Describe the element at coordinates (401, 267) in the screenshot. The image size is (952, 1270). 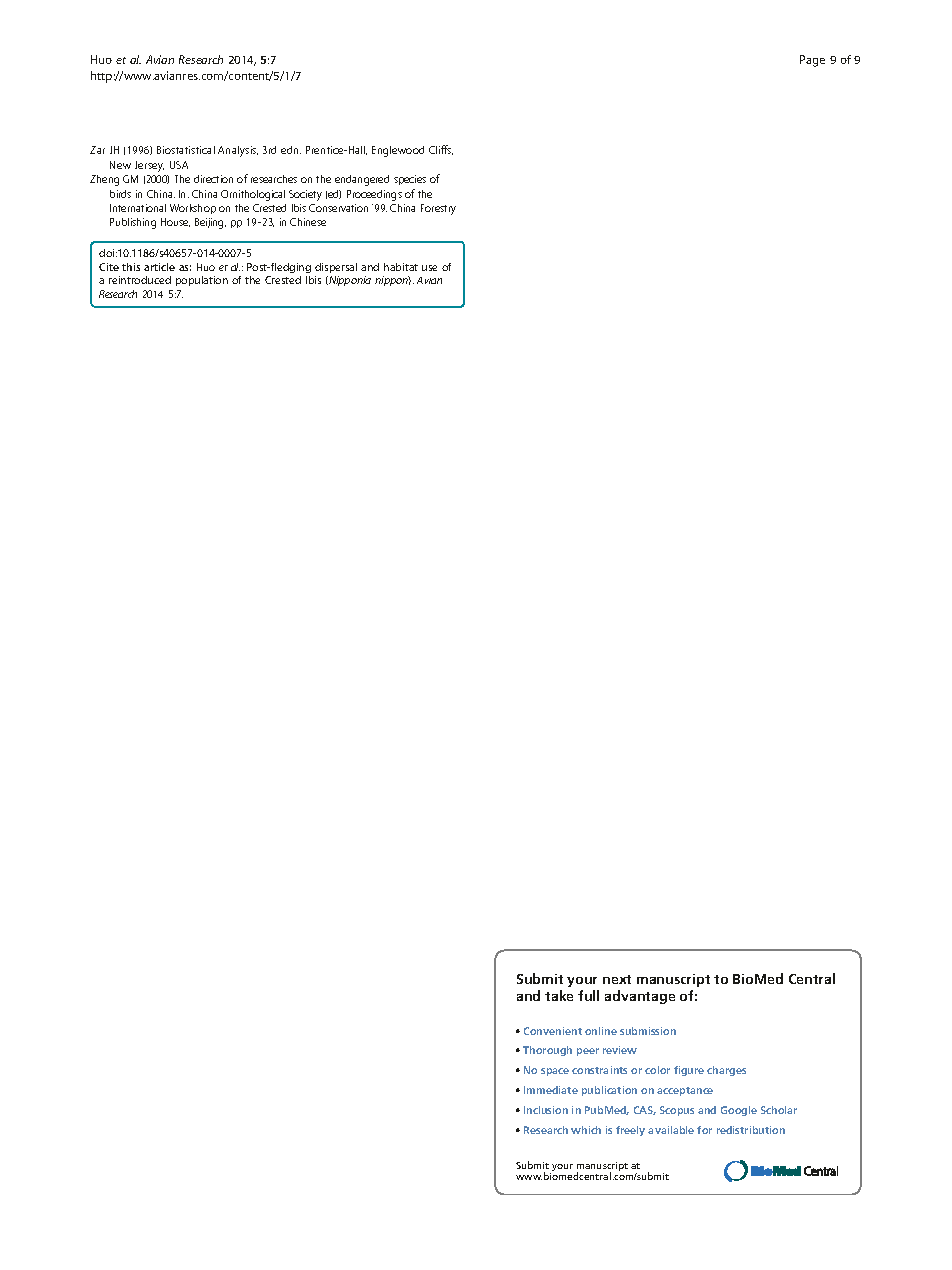
I see `habitat` at that location.
